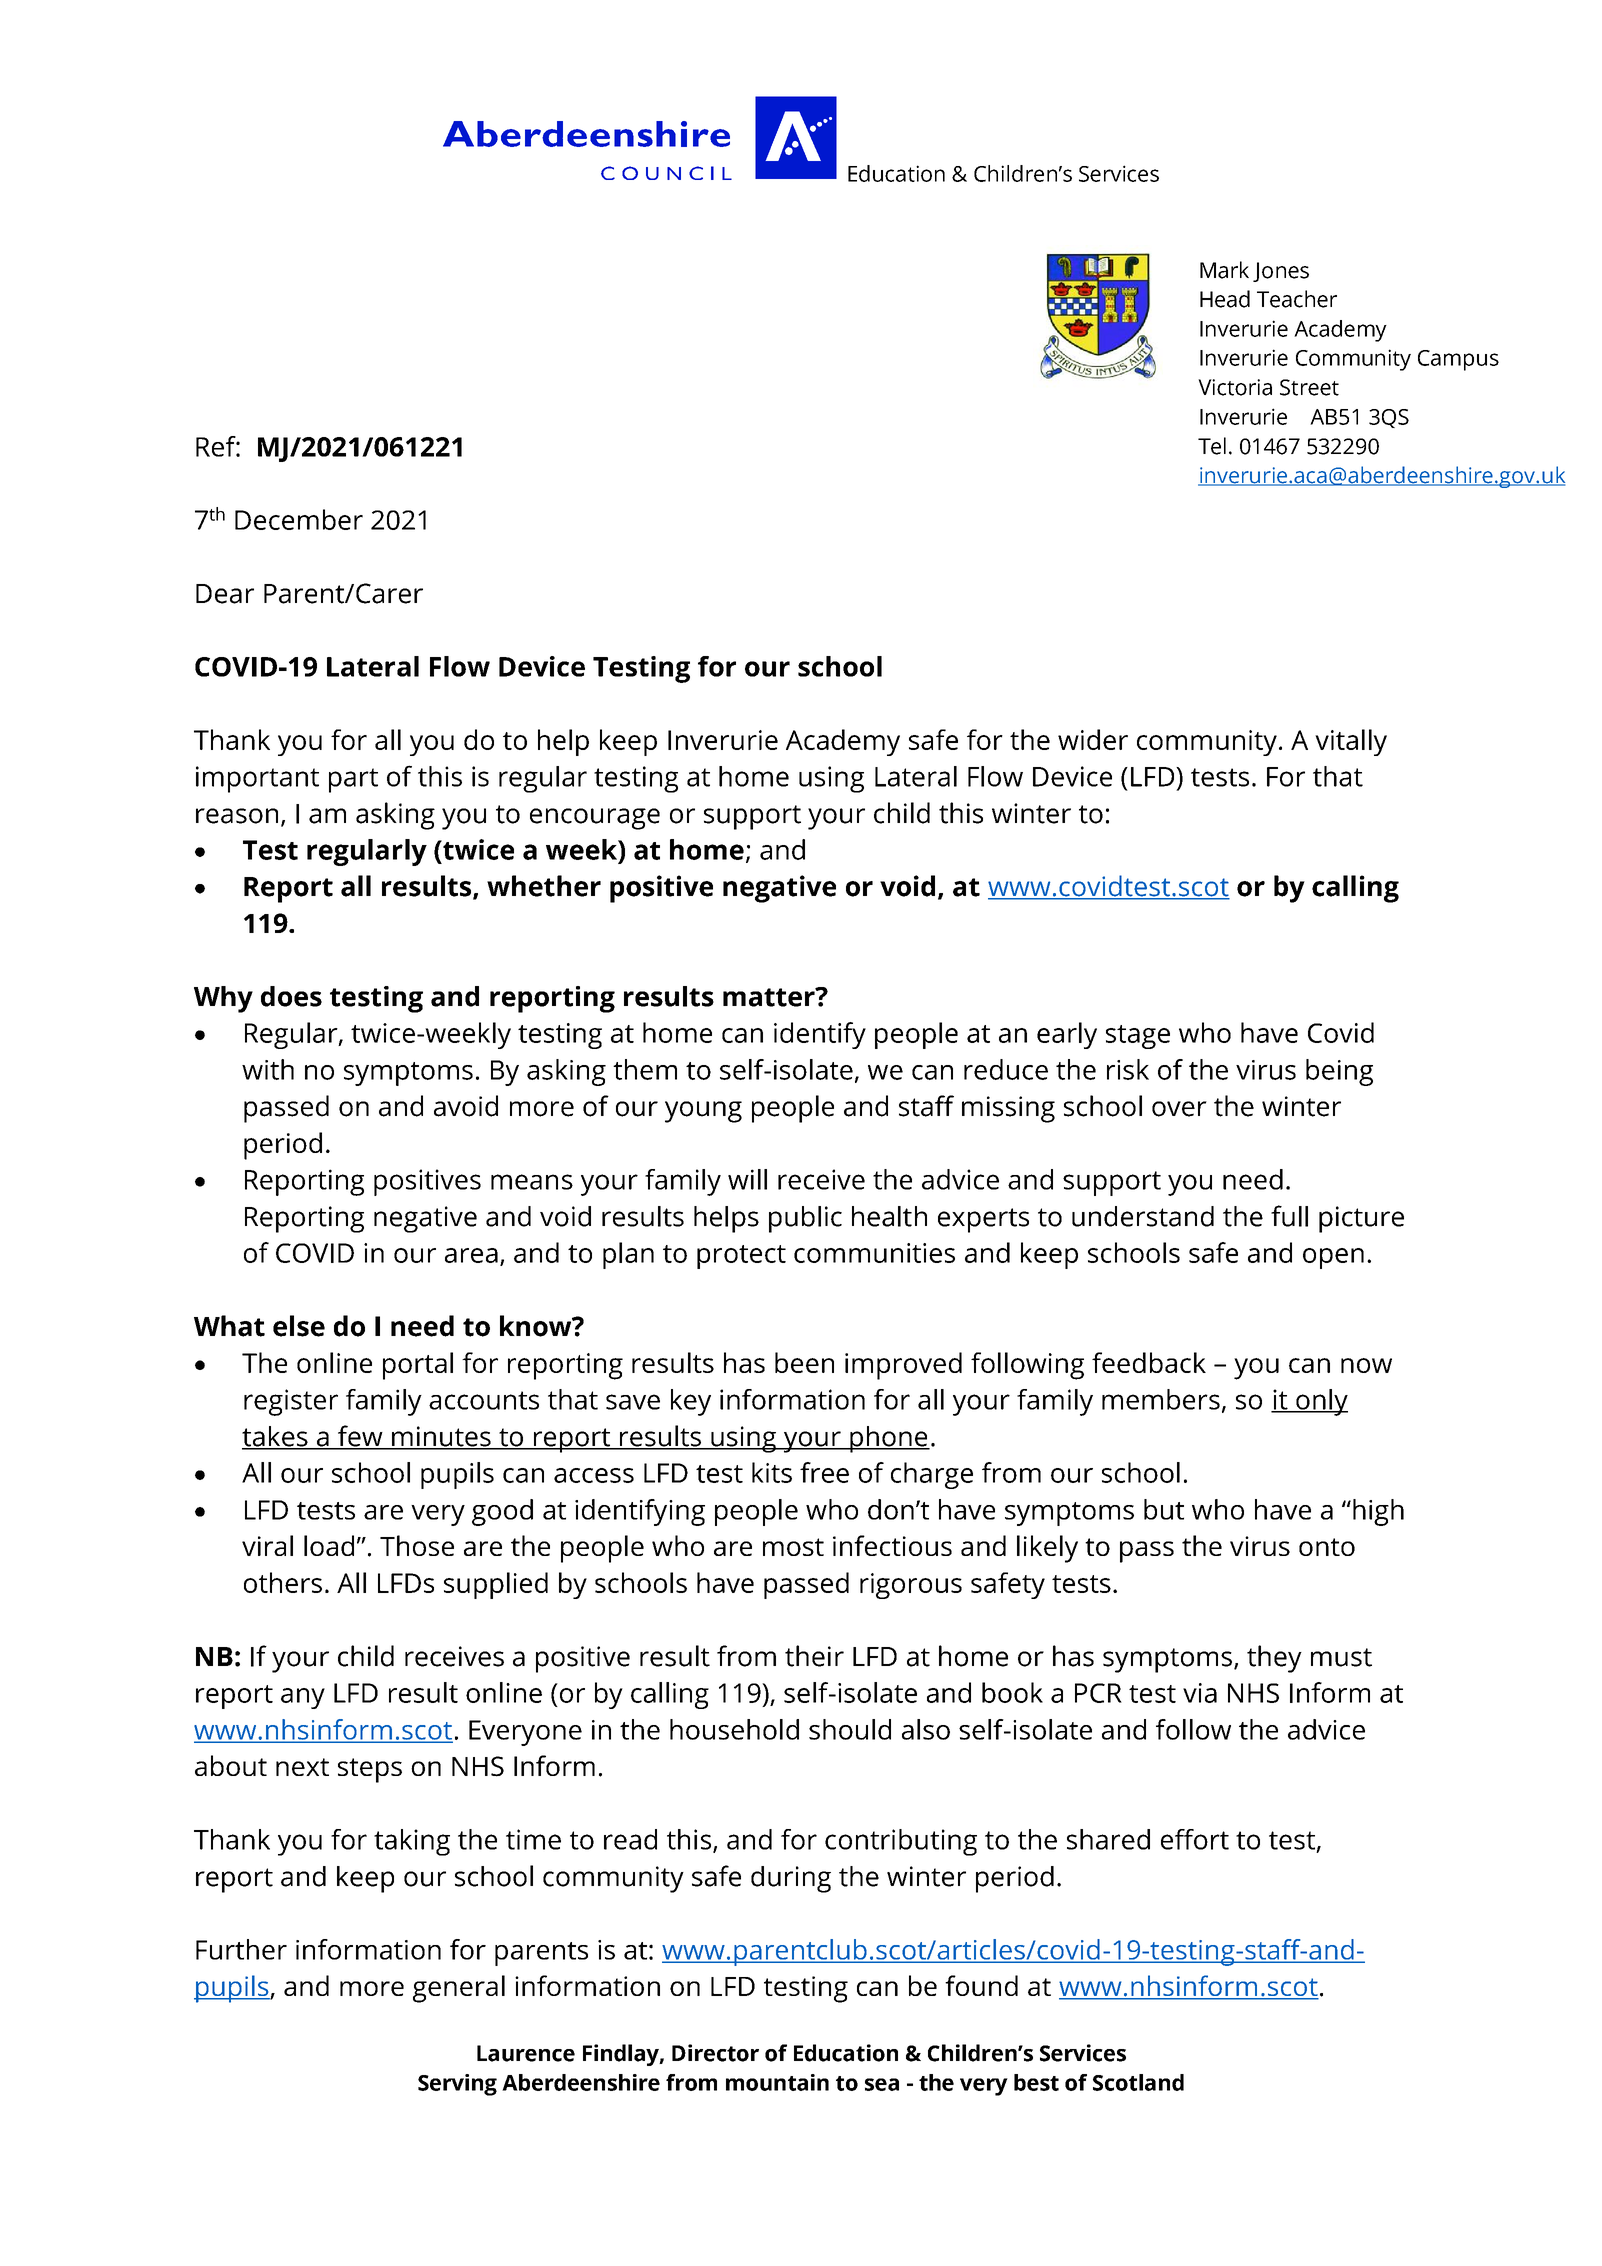 Image resolution: width=1602 pixels, height=2266 pixels. I want to click on only, so click(1321, 1402).
